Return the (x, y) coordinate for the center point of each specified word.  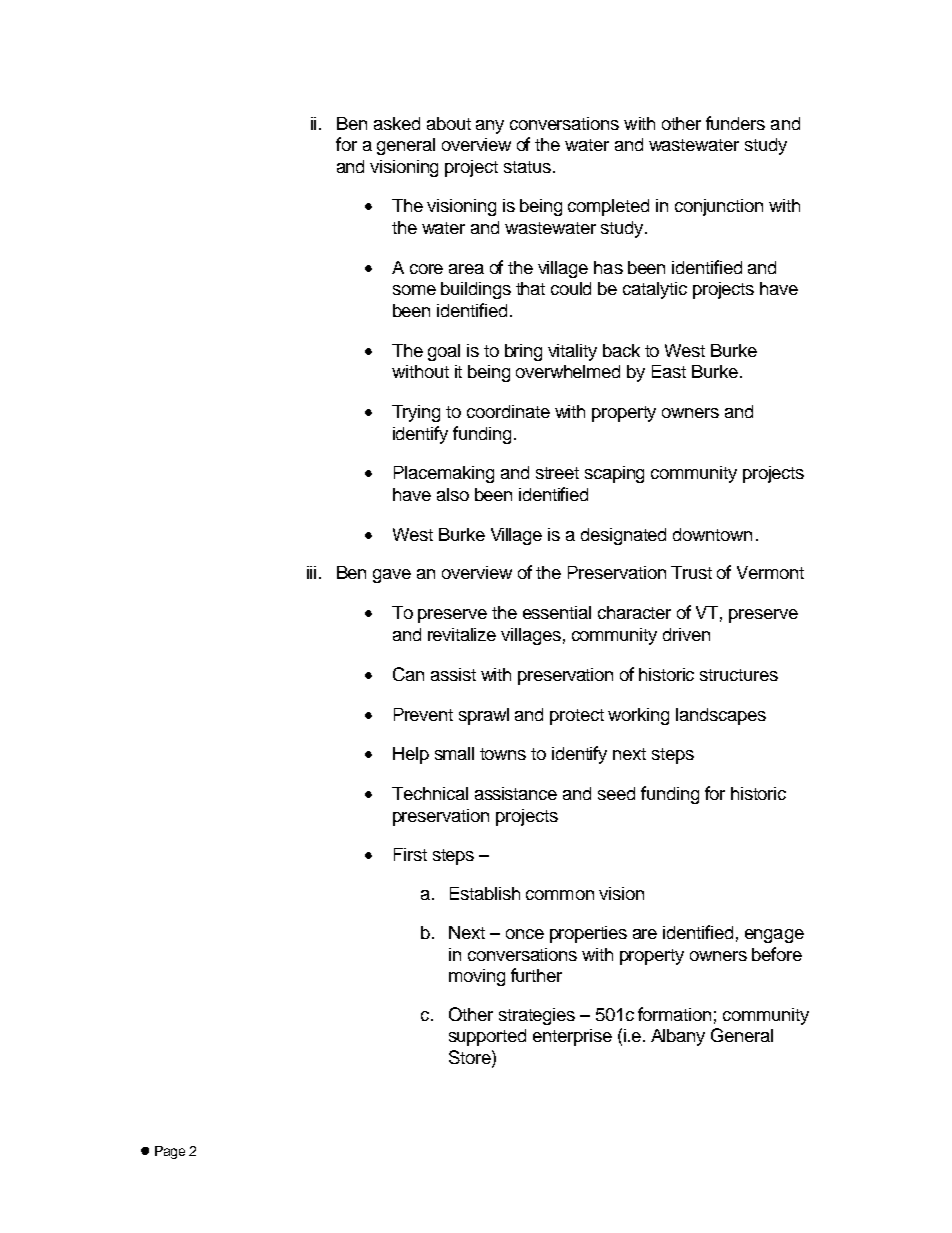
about (449, 123)
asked (397, 123)
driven (686, 634)
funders (735, 123)
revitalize (462, 634)
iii (311, 572)
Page (170, 1152)
